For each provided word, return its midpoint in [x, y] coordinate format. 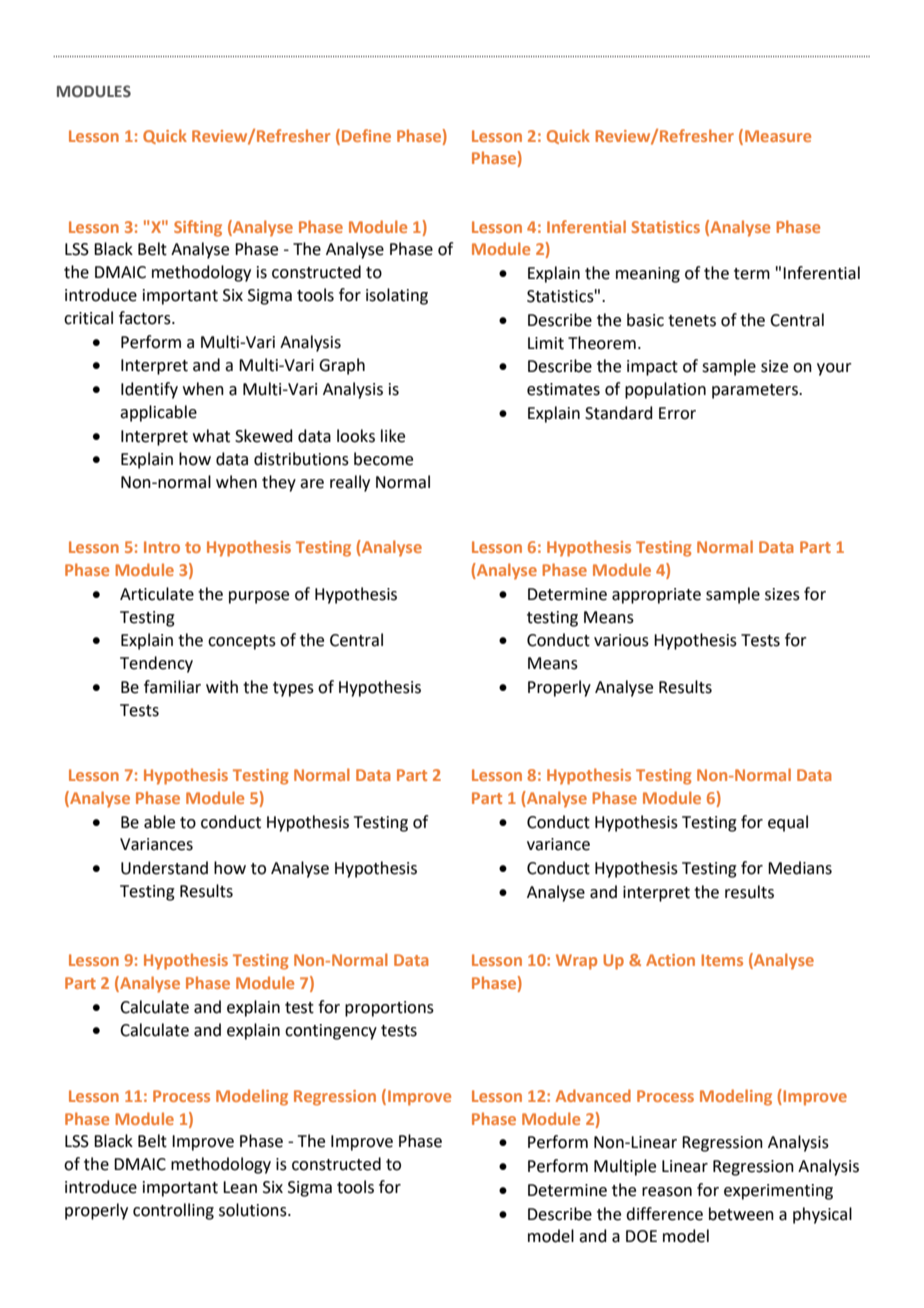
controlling [173, 1211]
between [741, 1214]
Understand [164, 868]
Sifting [198, 228]
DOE [641, 1236]
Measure [778, 136]
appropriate [656, 596]
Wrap [576, 962]
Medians [800, 868]
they [279, 483]
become [383, 459]
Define [366, 135]
